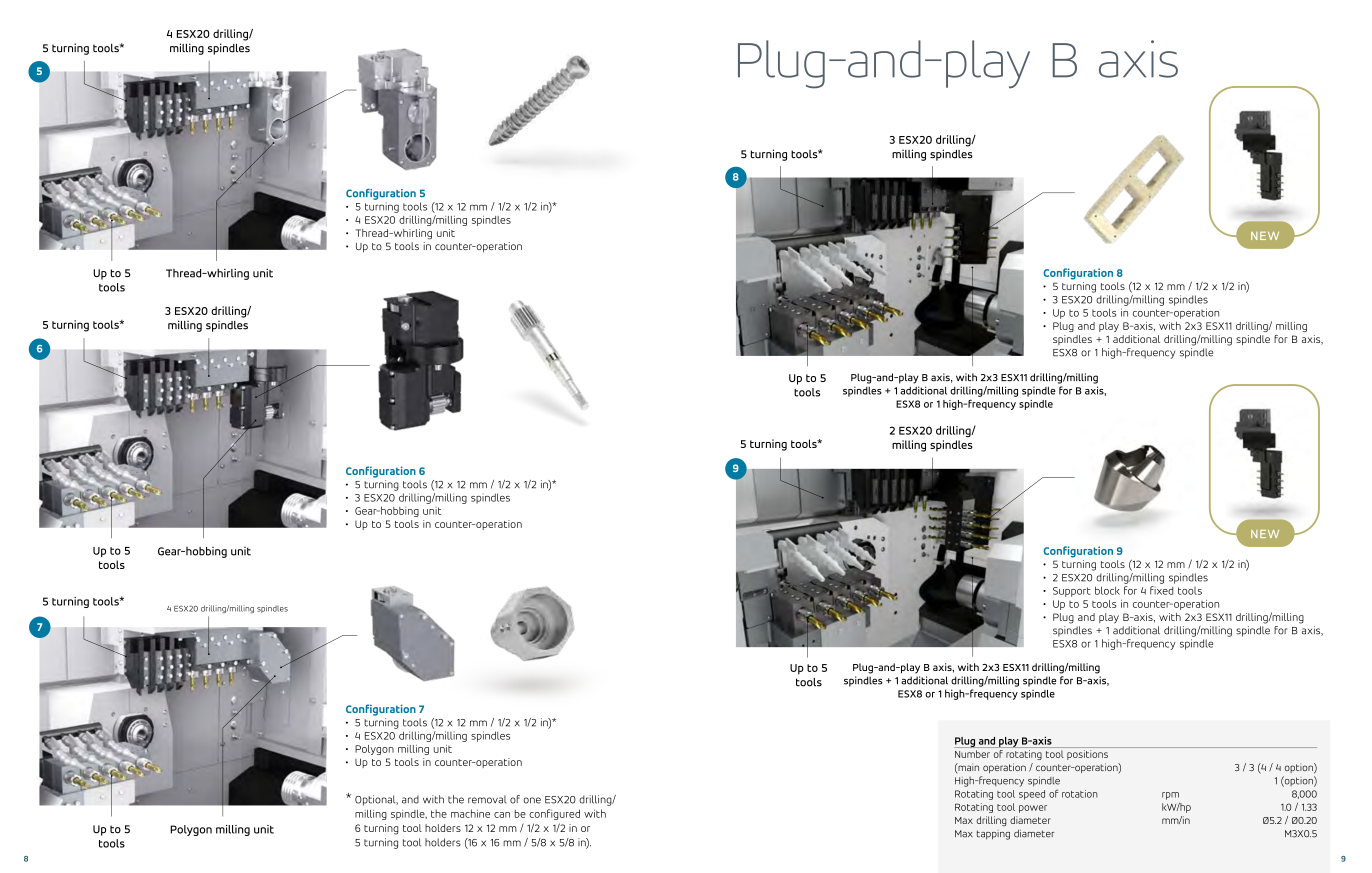 The width and height of the document is (1372, 873). I want to click on power, so click(1033, 809).
